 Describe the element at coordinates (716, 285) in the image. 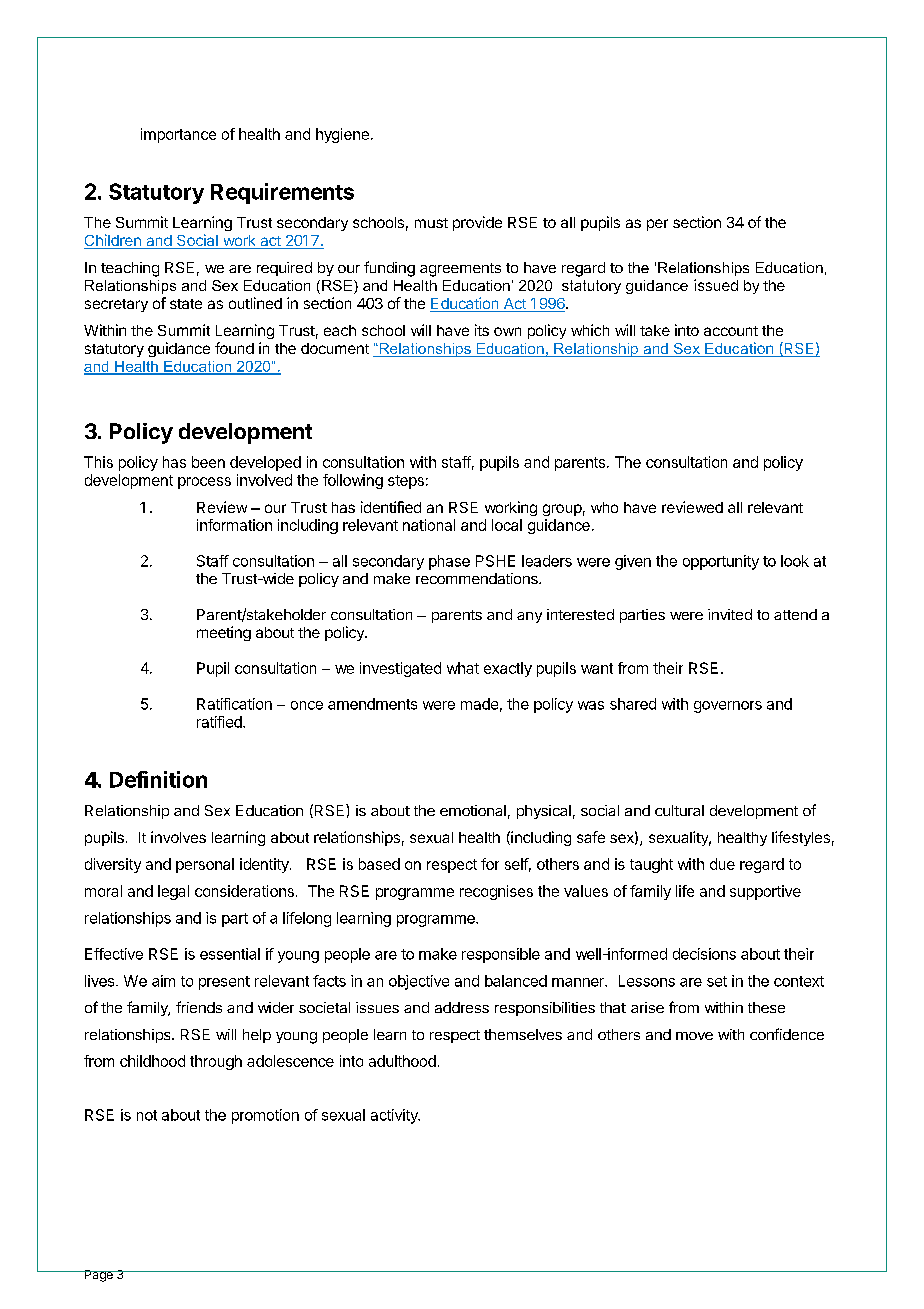

I see `issued` at that location.
